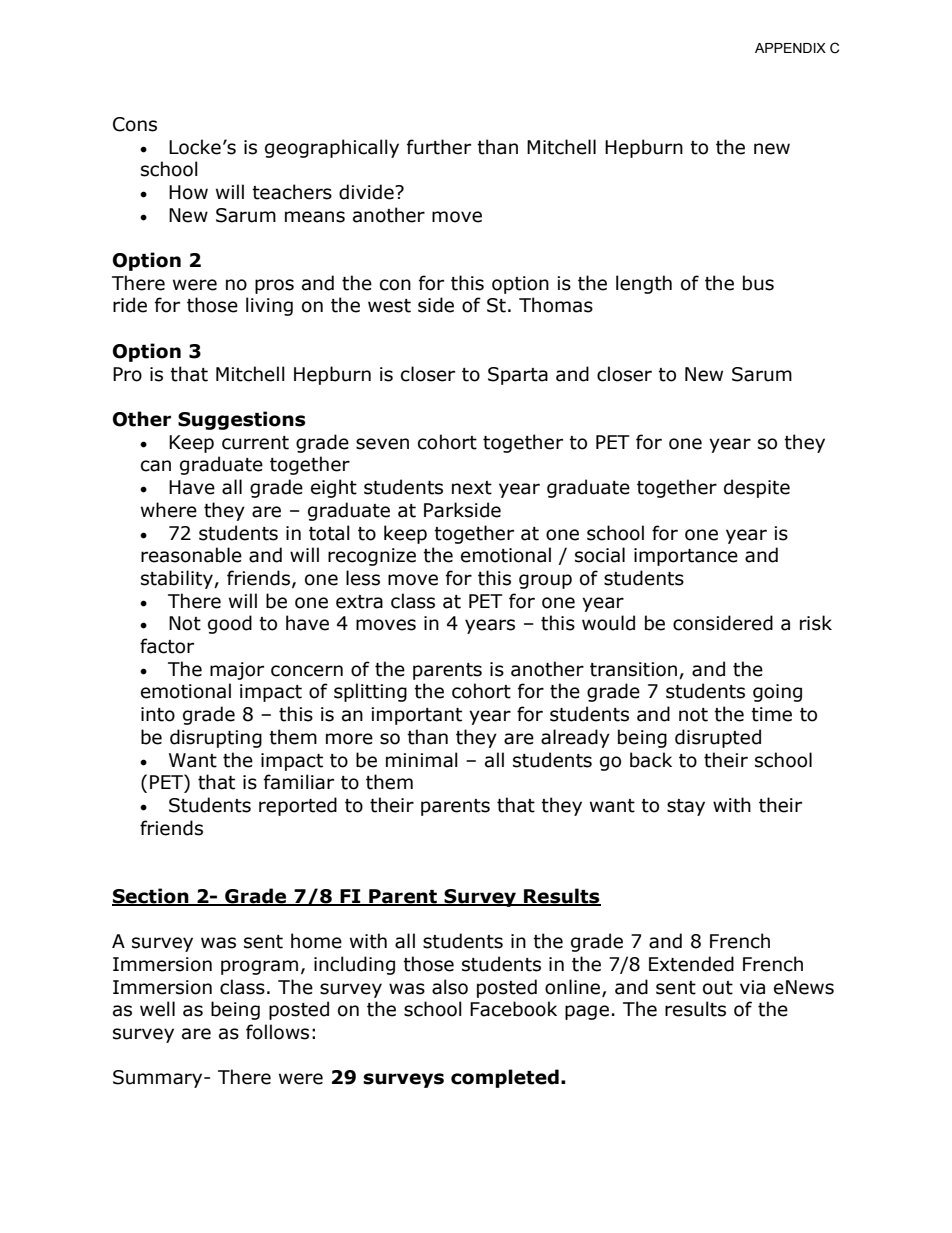 The height and width of the screenshot is (1233, 952). What do you see at coordinates (332, 148) in the screenshot?
I see `geographically` at bounding box center [332, 148].
